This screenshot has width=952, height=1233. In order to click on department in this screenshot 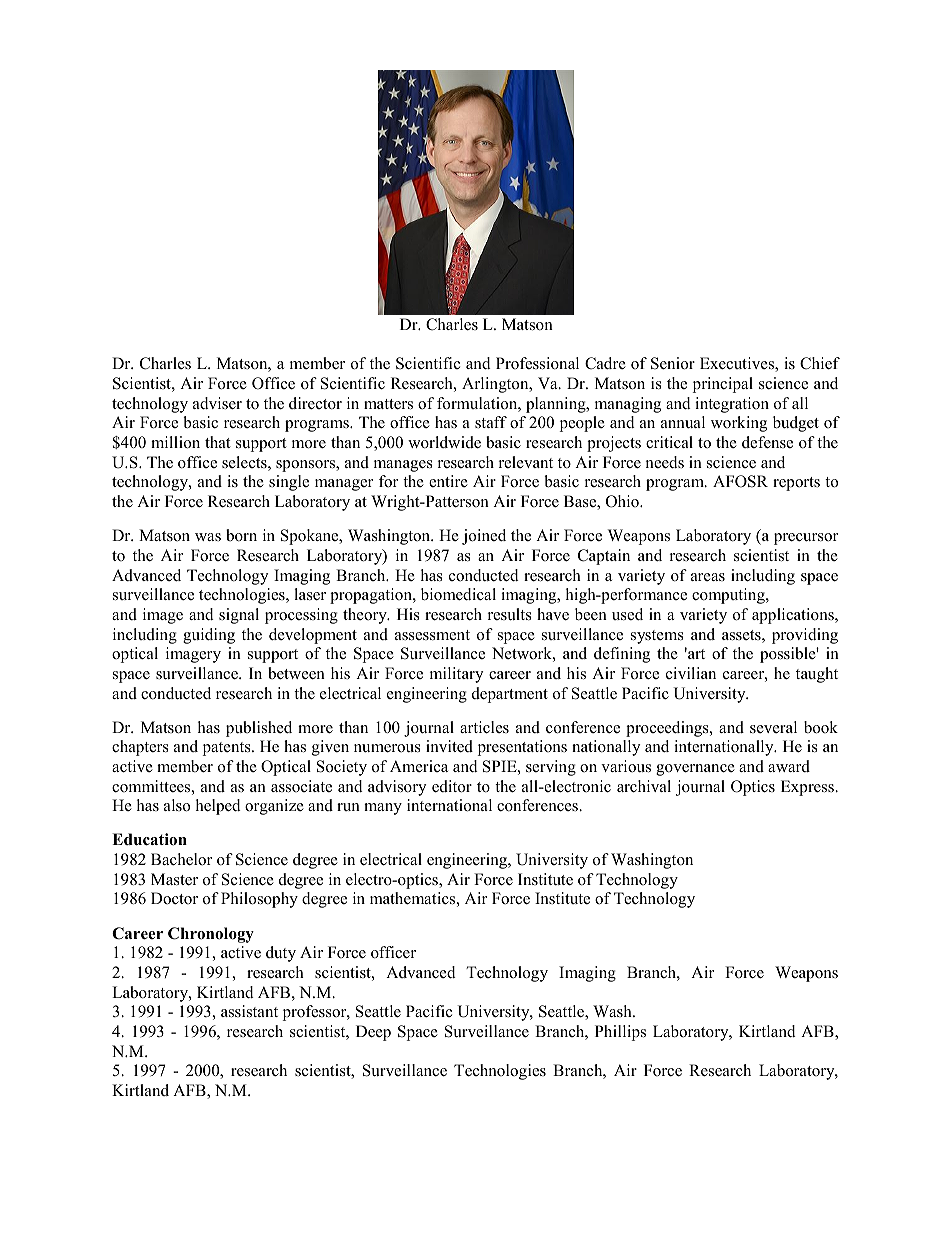, I will do `click(510, 695)`.
